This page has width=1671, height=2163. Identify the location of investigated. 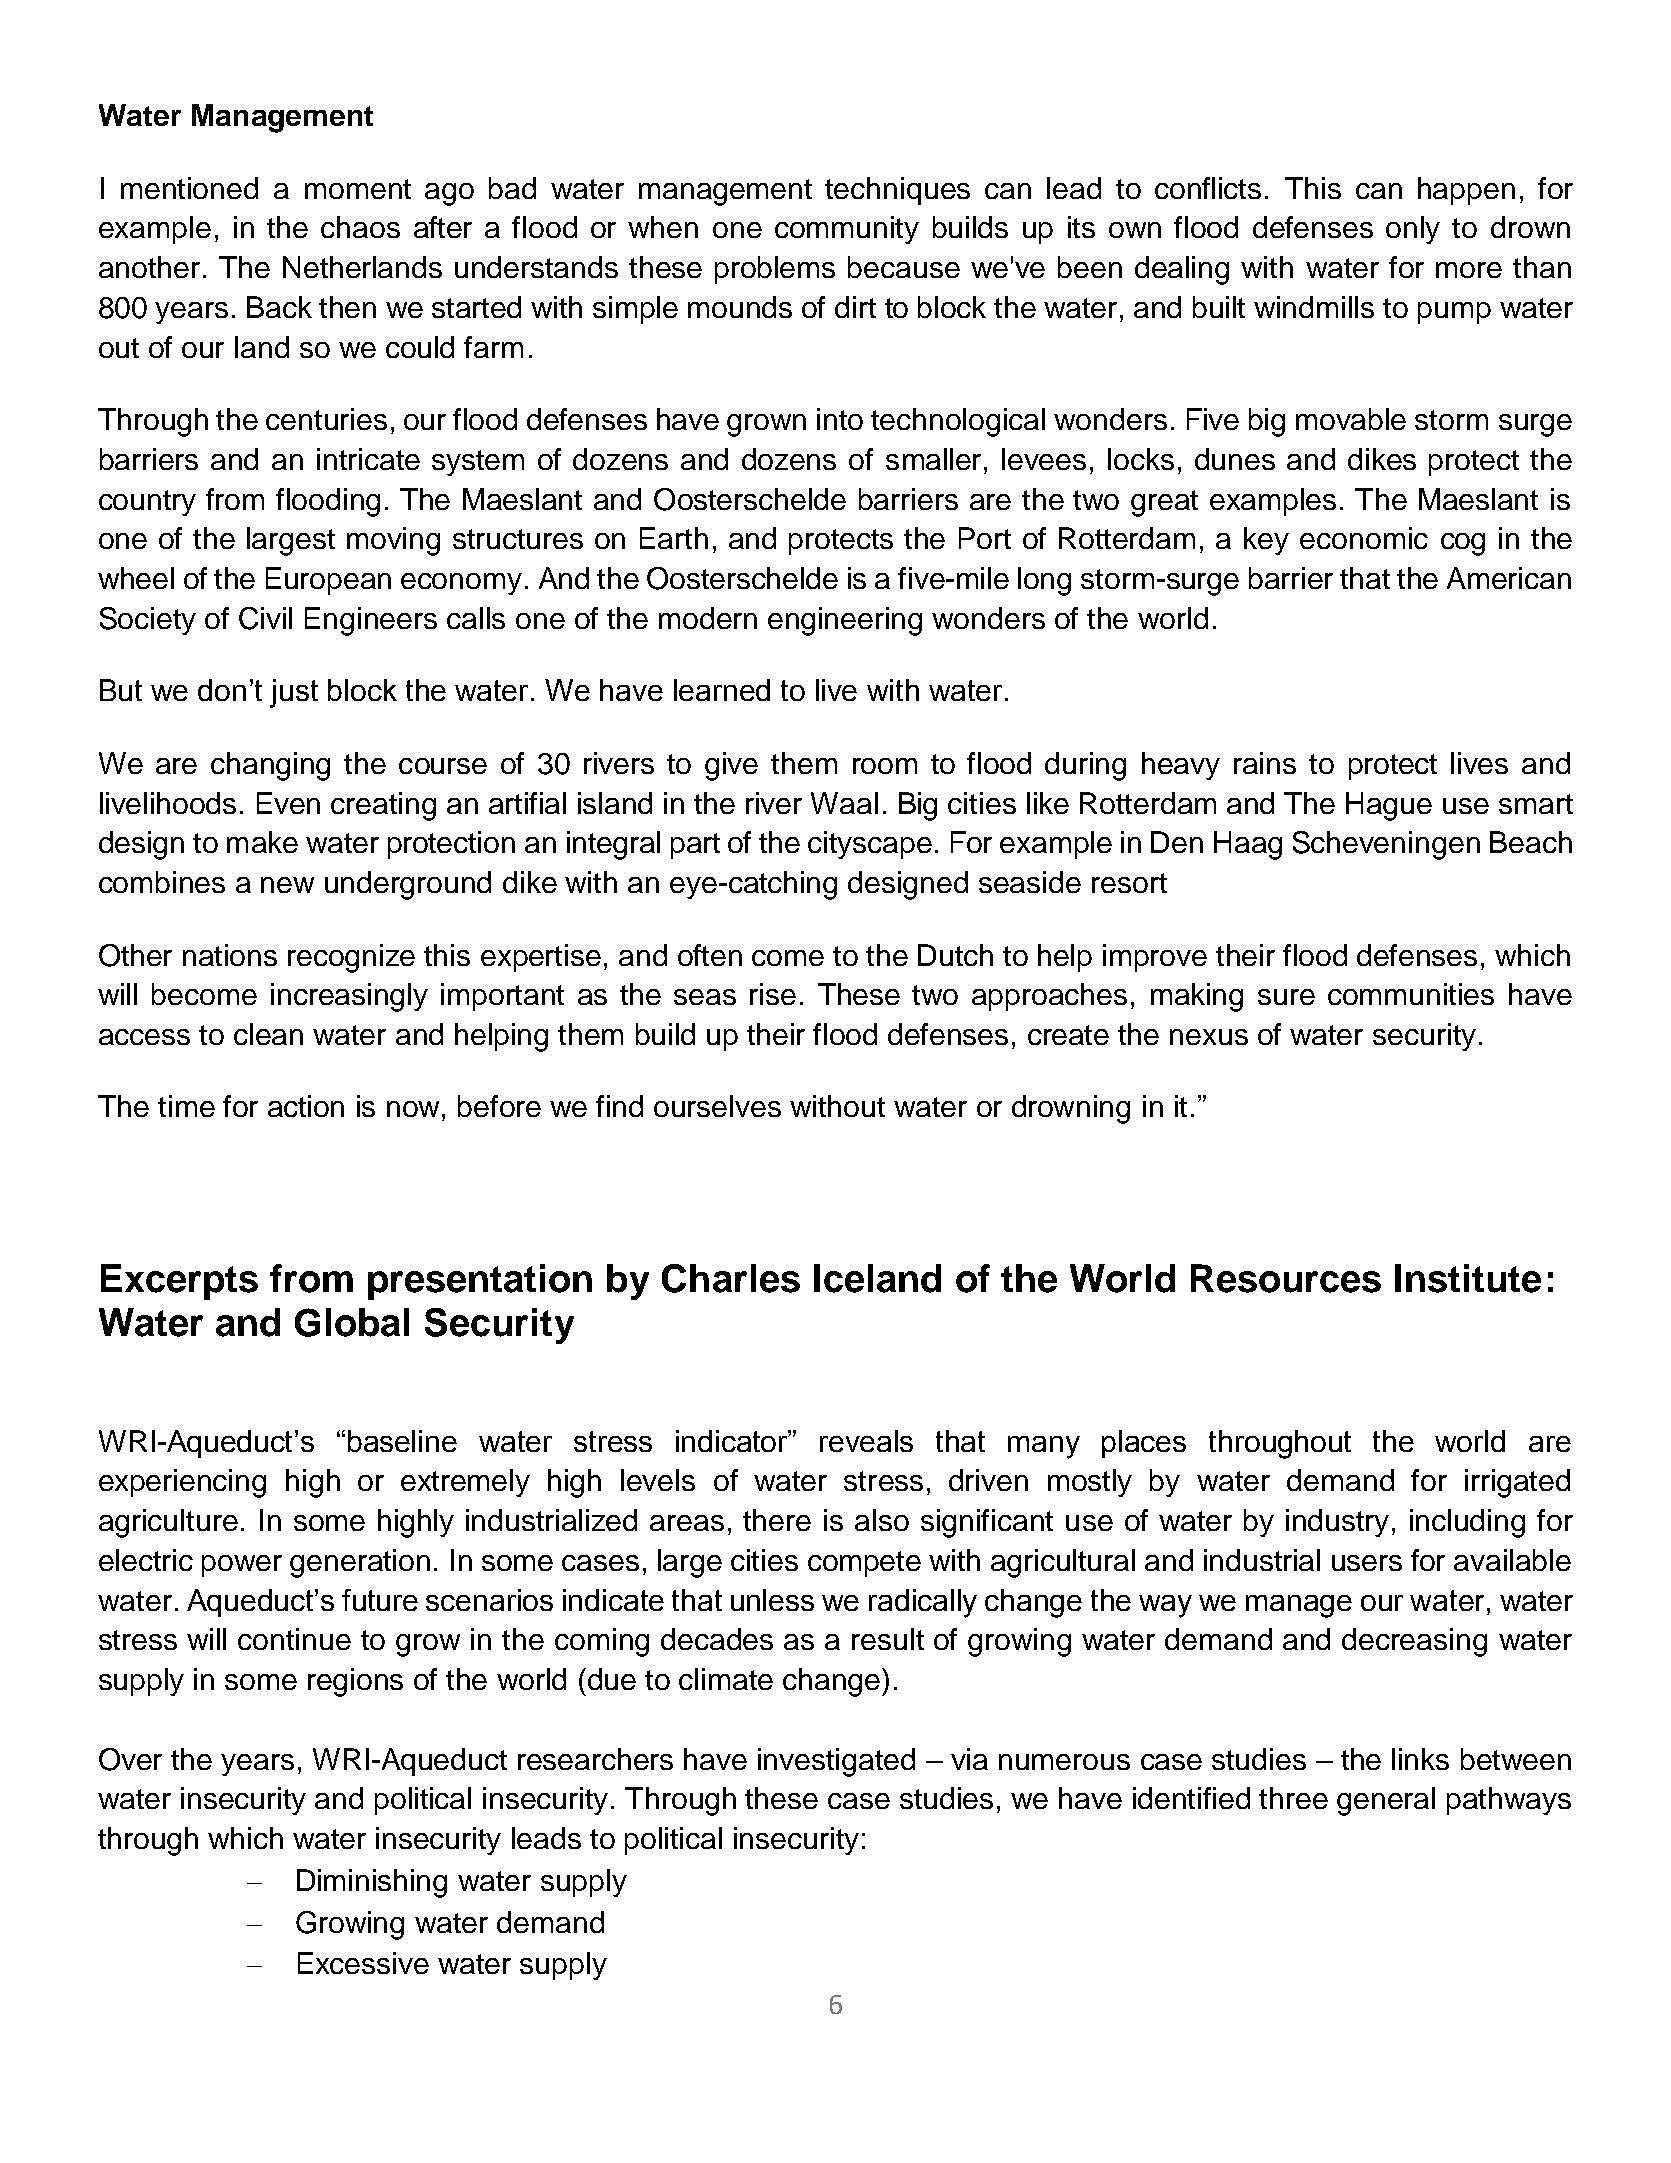
(836, 1762).
